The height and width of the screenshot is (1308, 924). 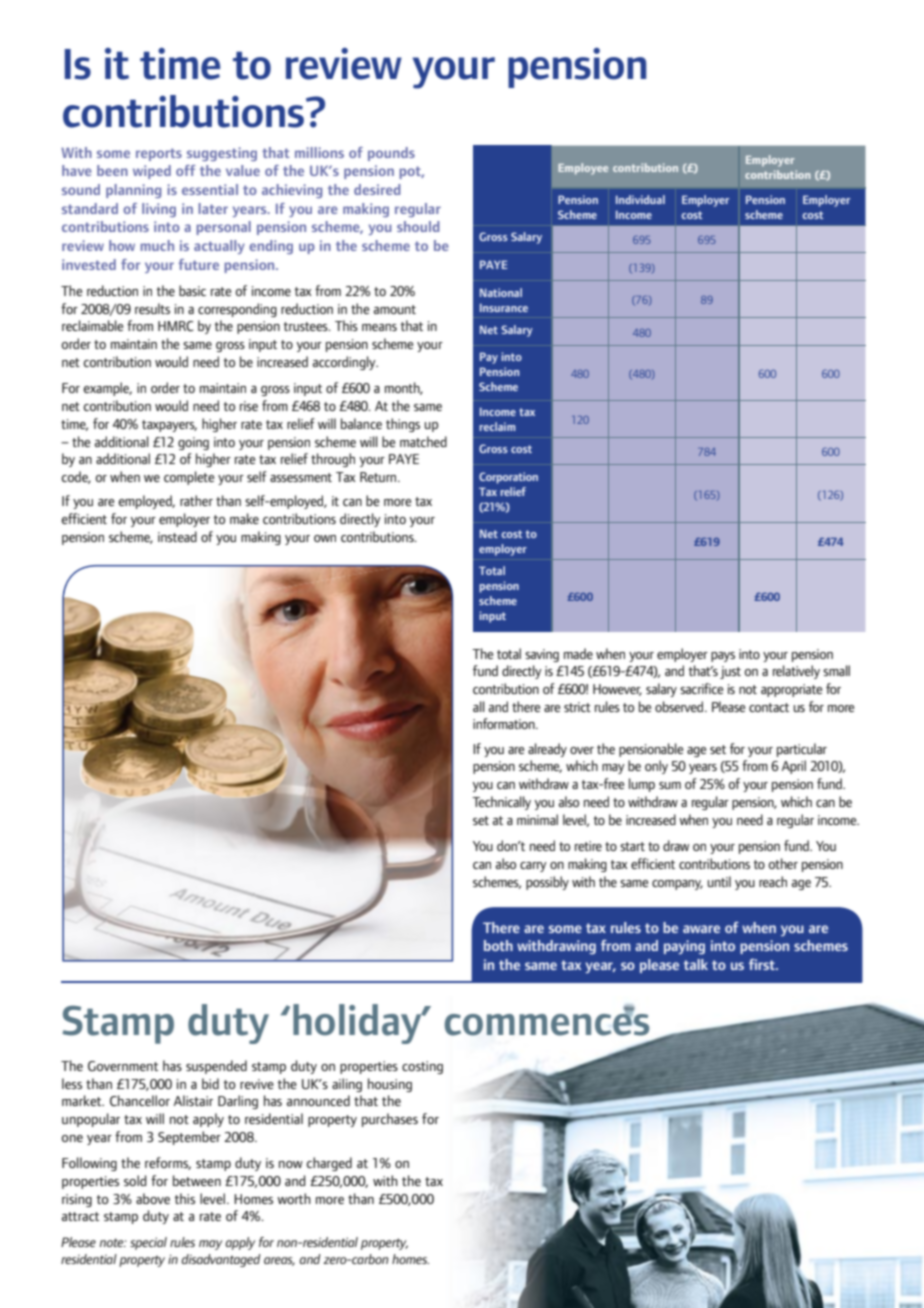 I want to click on until, so click(x=719, y=881).
